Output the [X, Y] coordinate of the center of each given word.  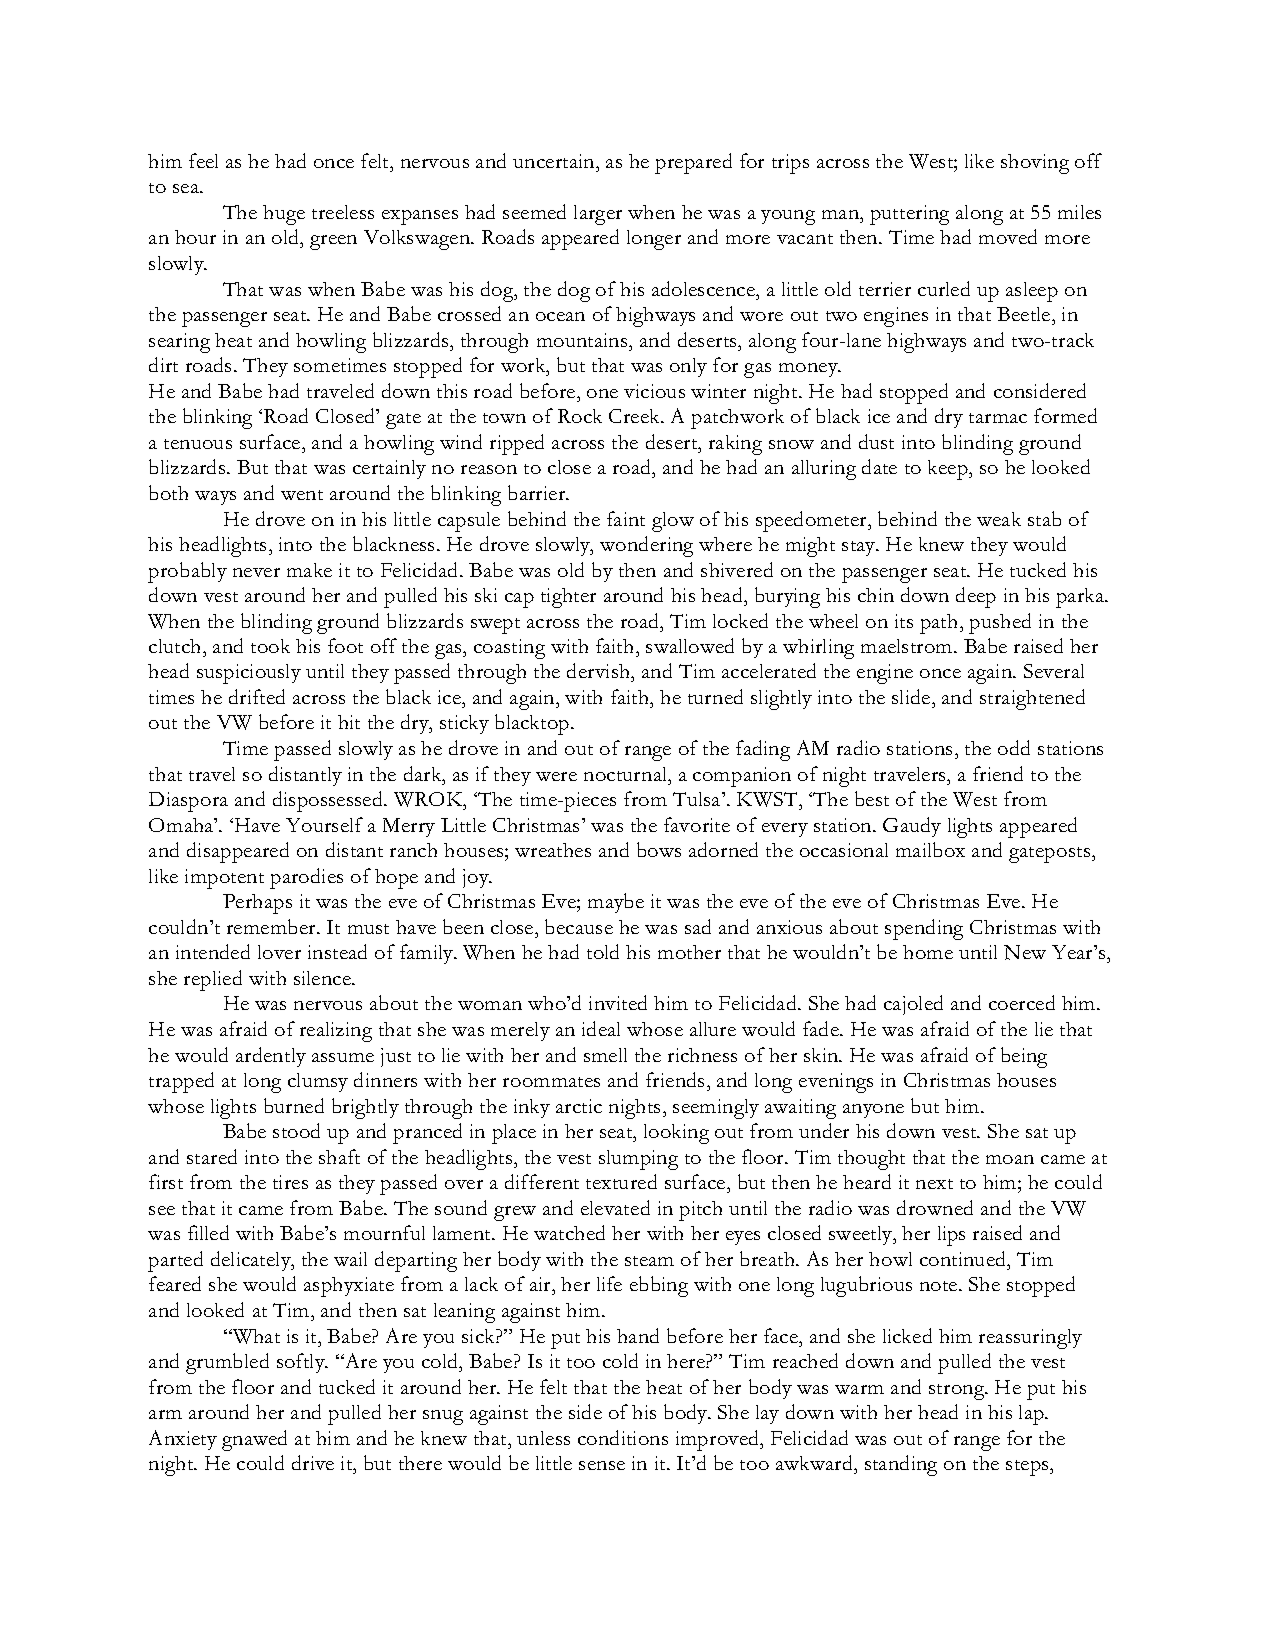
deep [976, 597]
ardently [271, 1057]
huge [284, 215]
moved [1008, 236]
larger [598, 215]
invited [618, 1002]
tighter [568, 598]
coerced [1022, 1002]
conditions [623, 1437]
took [270, 646]
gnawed [254, 1440]
